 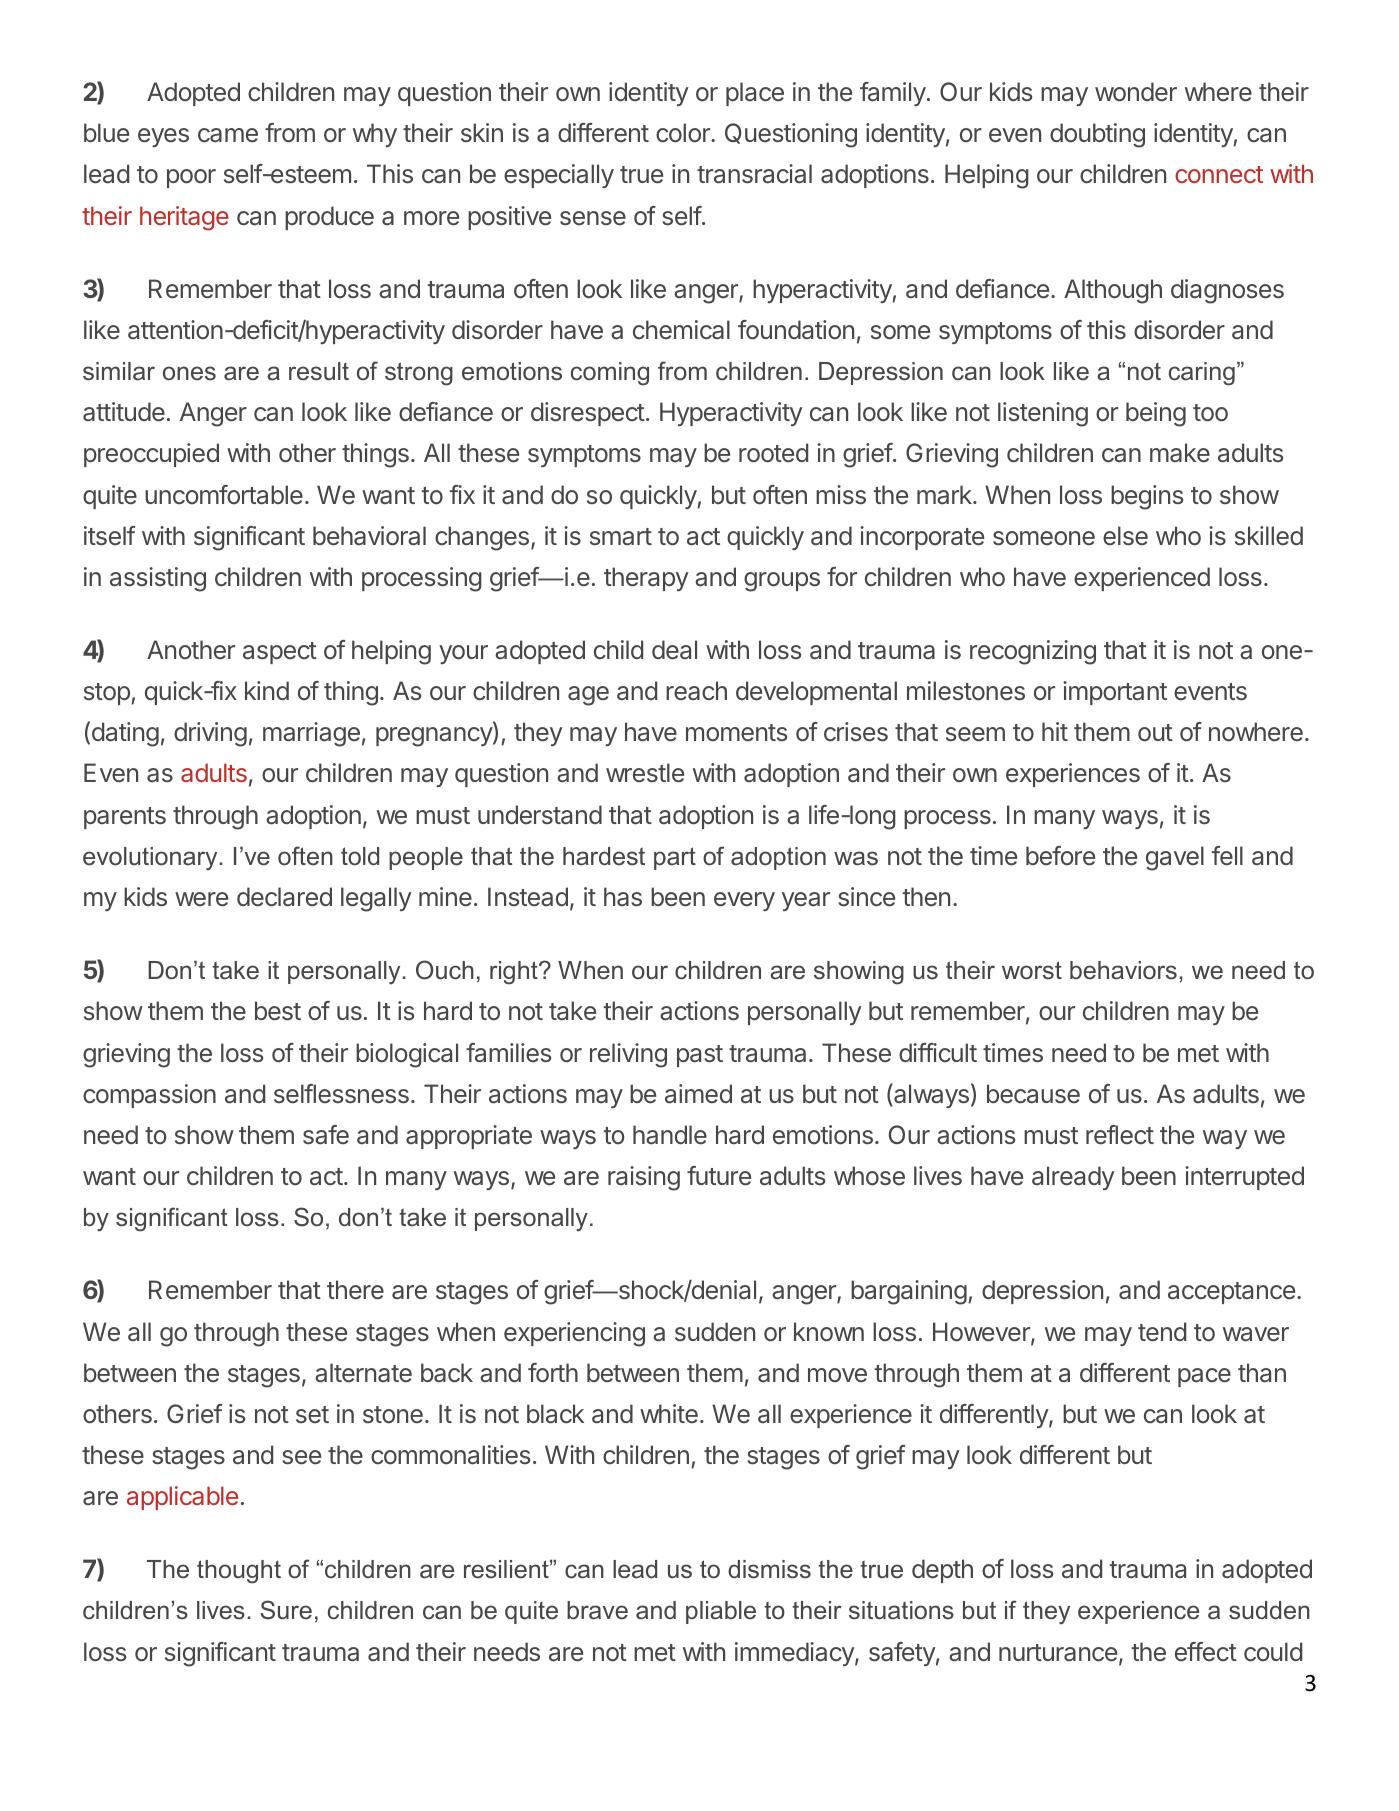 I want to click on Sure, so click(x=286, y=1610).
